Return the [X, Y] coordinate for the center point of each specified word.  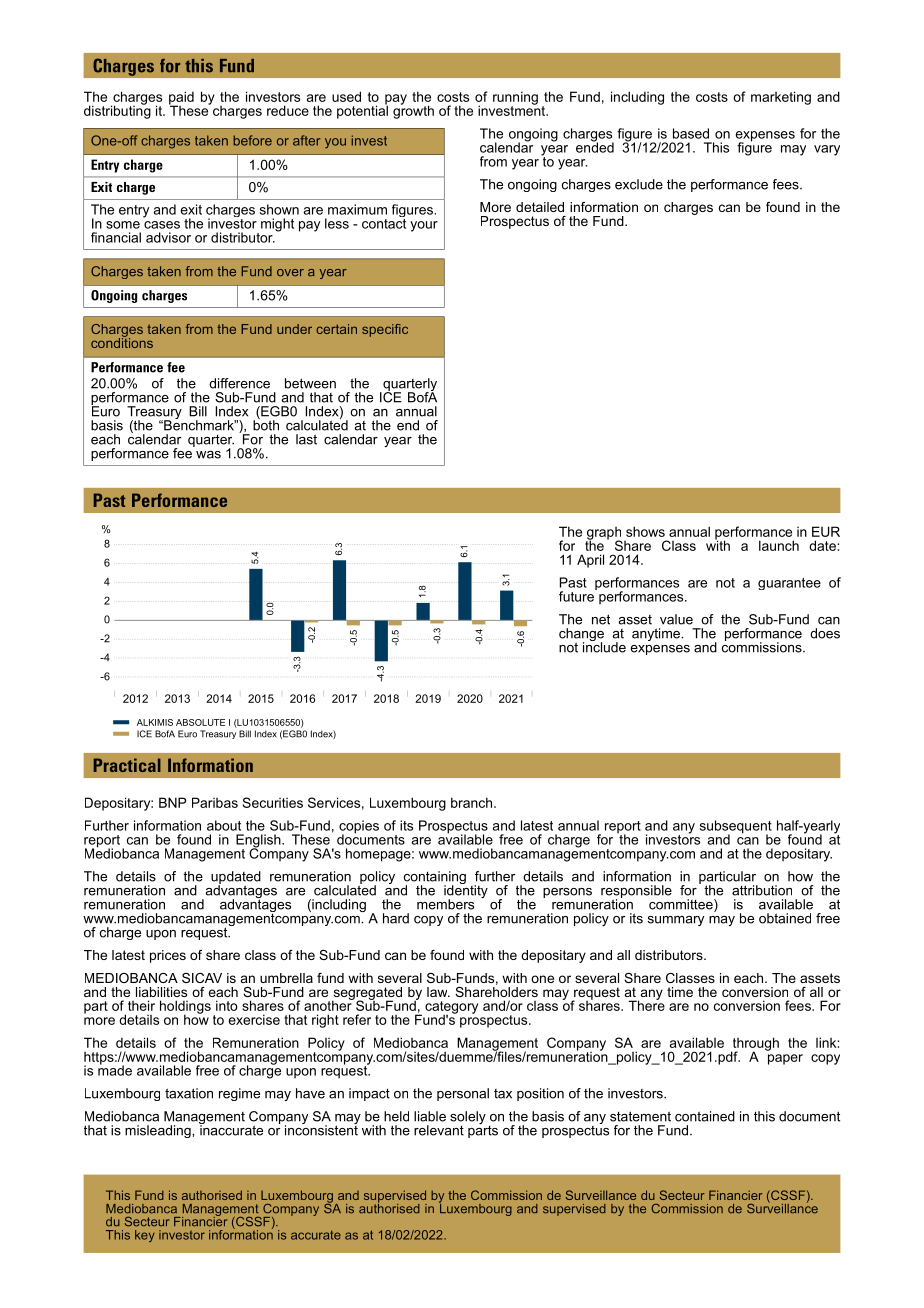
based [691, 133]
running [515, 99]
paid [181, 99]
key [145, 1236]
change [581, 636]
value [676, 619]
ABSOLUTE [200, 722]
